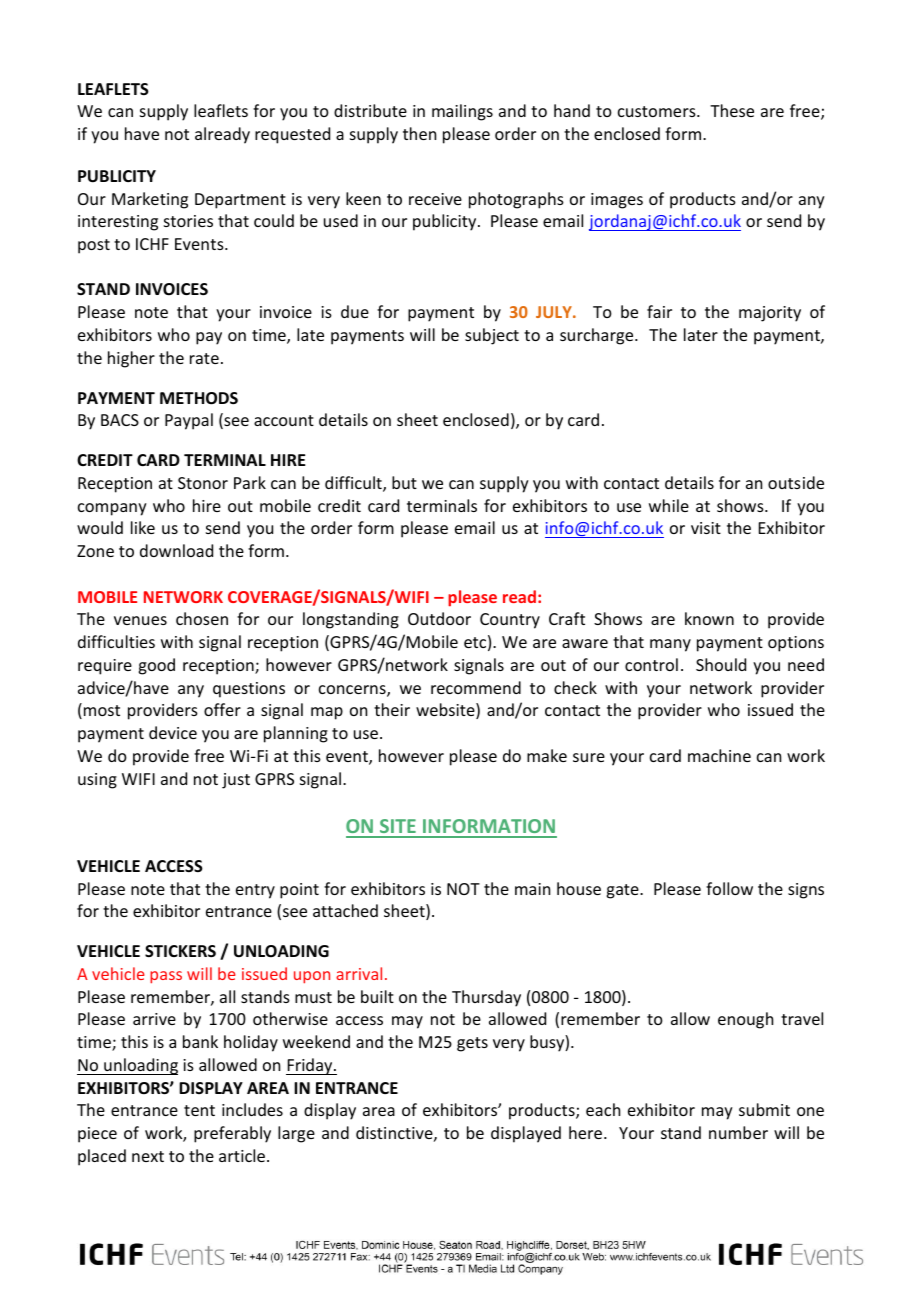 The image size is (924, 1307). What do you see at coordinates (669, 505) in the page?
I see `while` at bounding box center [669, 505].
